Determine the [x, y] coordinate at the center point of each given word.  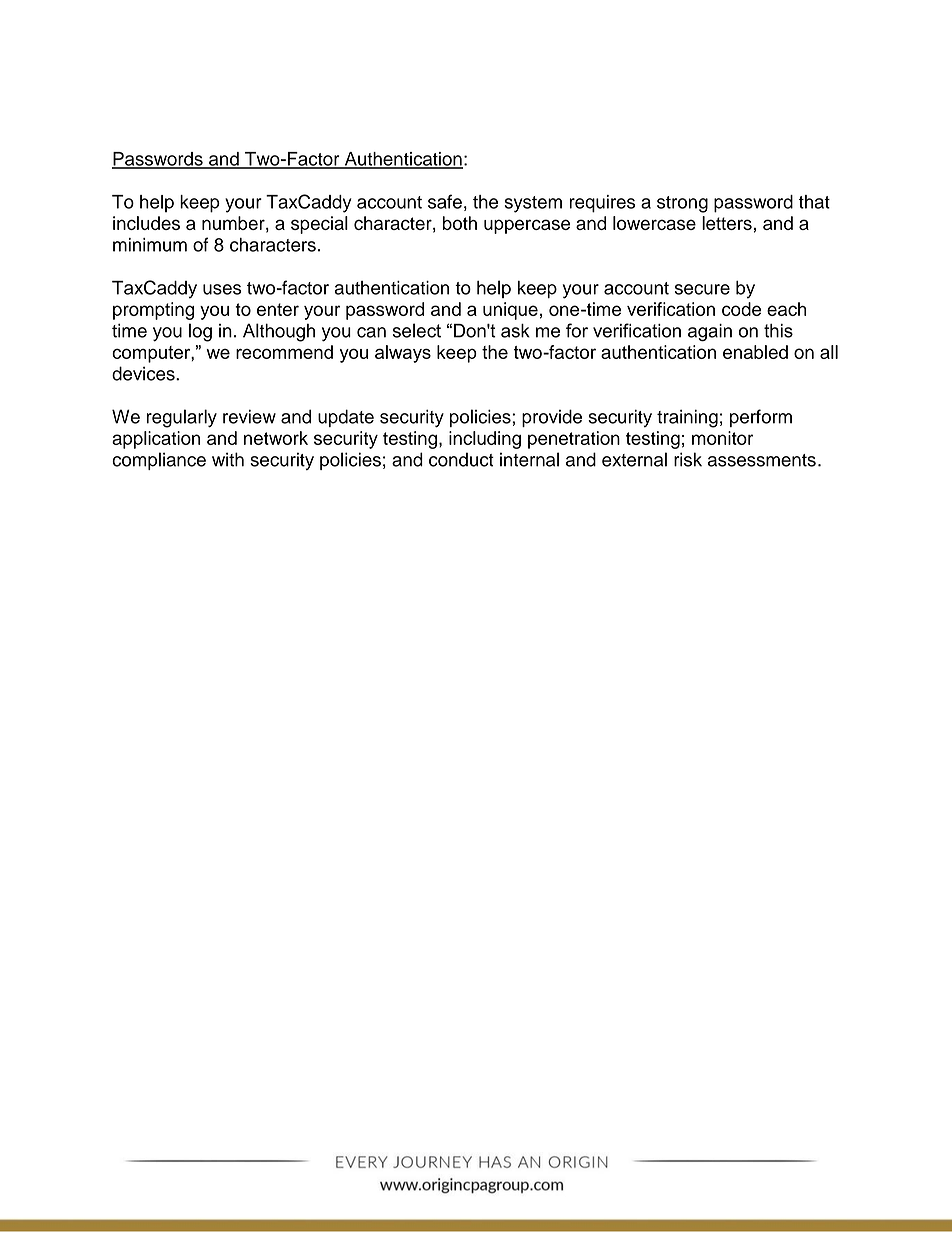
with [228, 459]
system [533, 204]
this [778, 331]
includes [146, 223]
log [200, 332]
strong [682, 204]
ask [515, 331]
